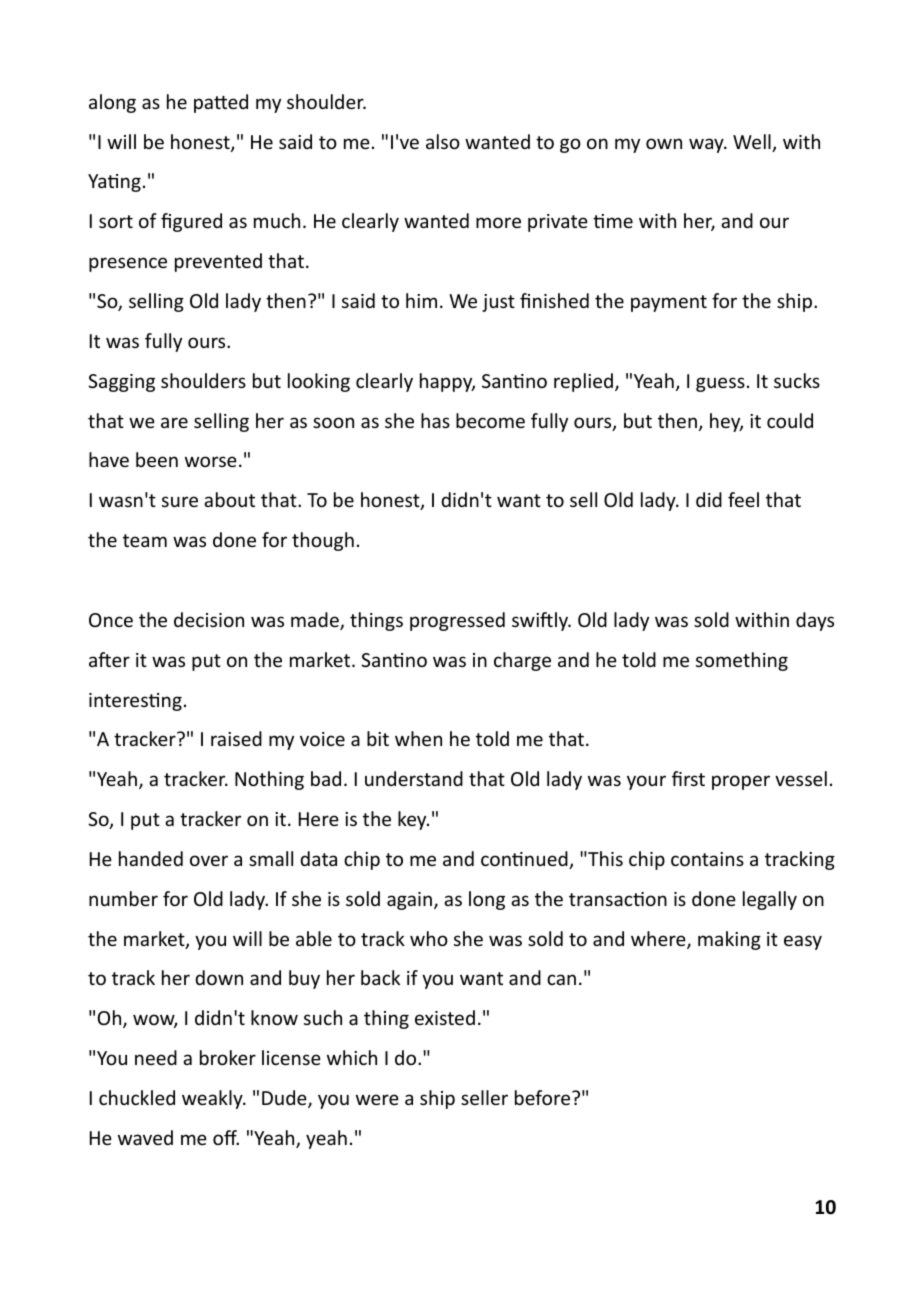  What do you see at coordinates (213, 1099) in the document?
I see `weakly` at bounding box center [213, 1099].
